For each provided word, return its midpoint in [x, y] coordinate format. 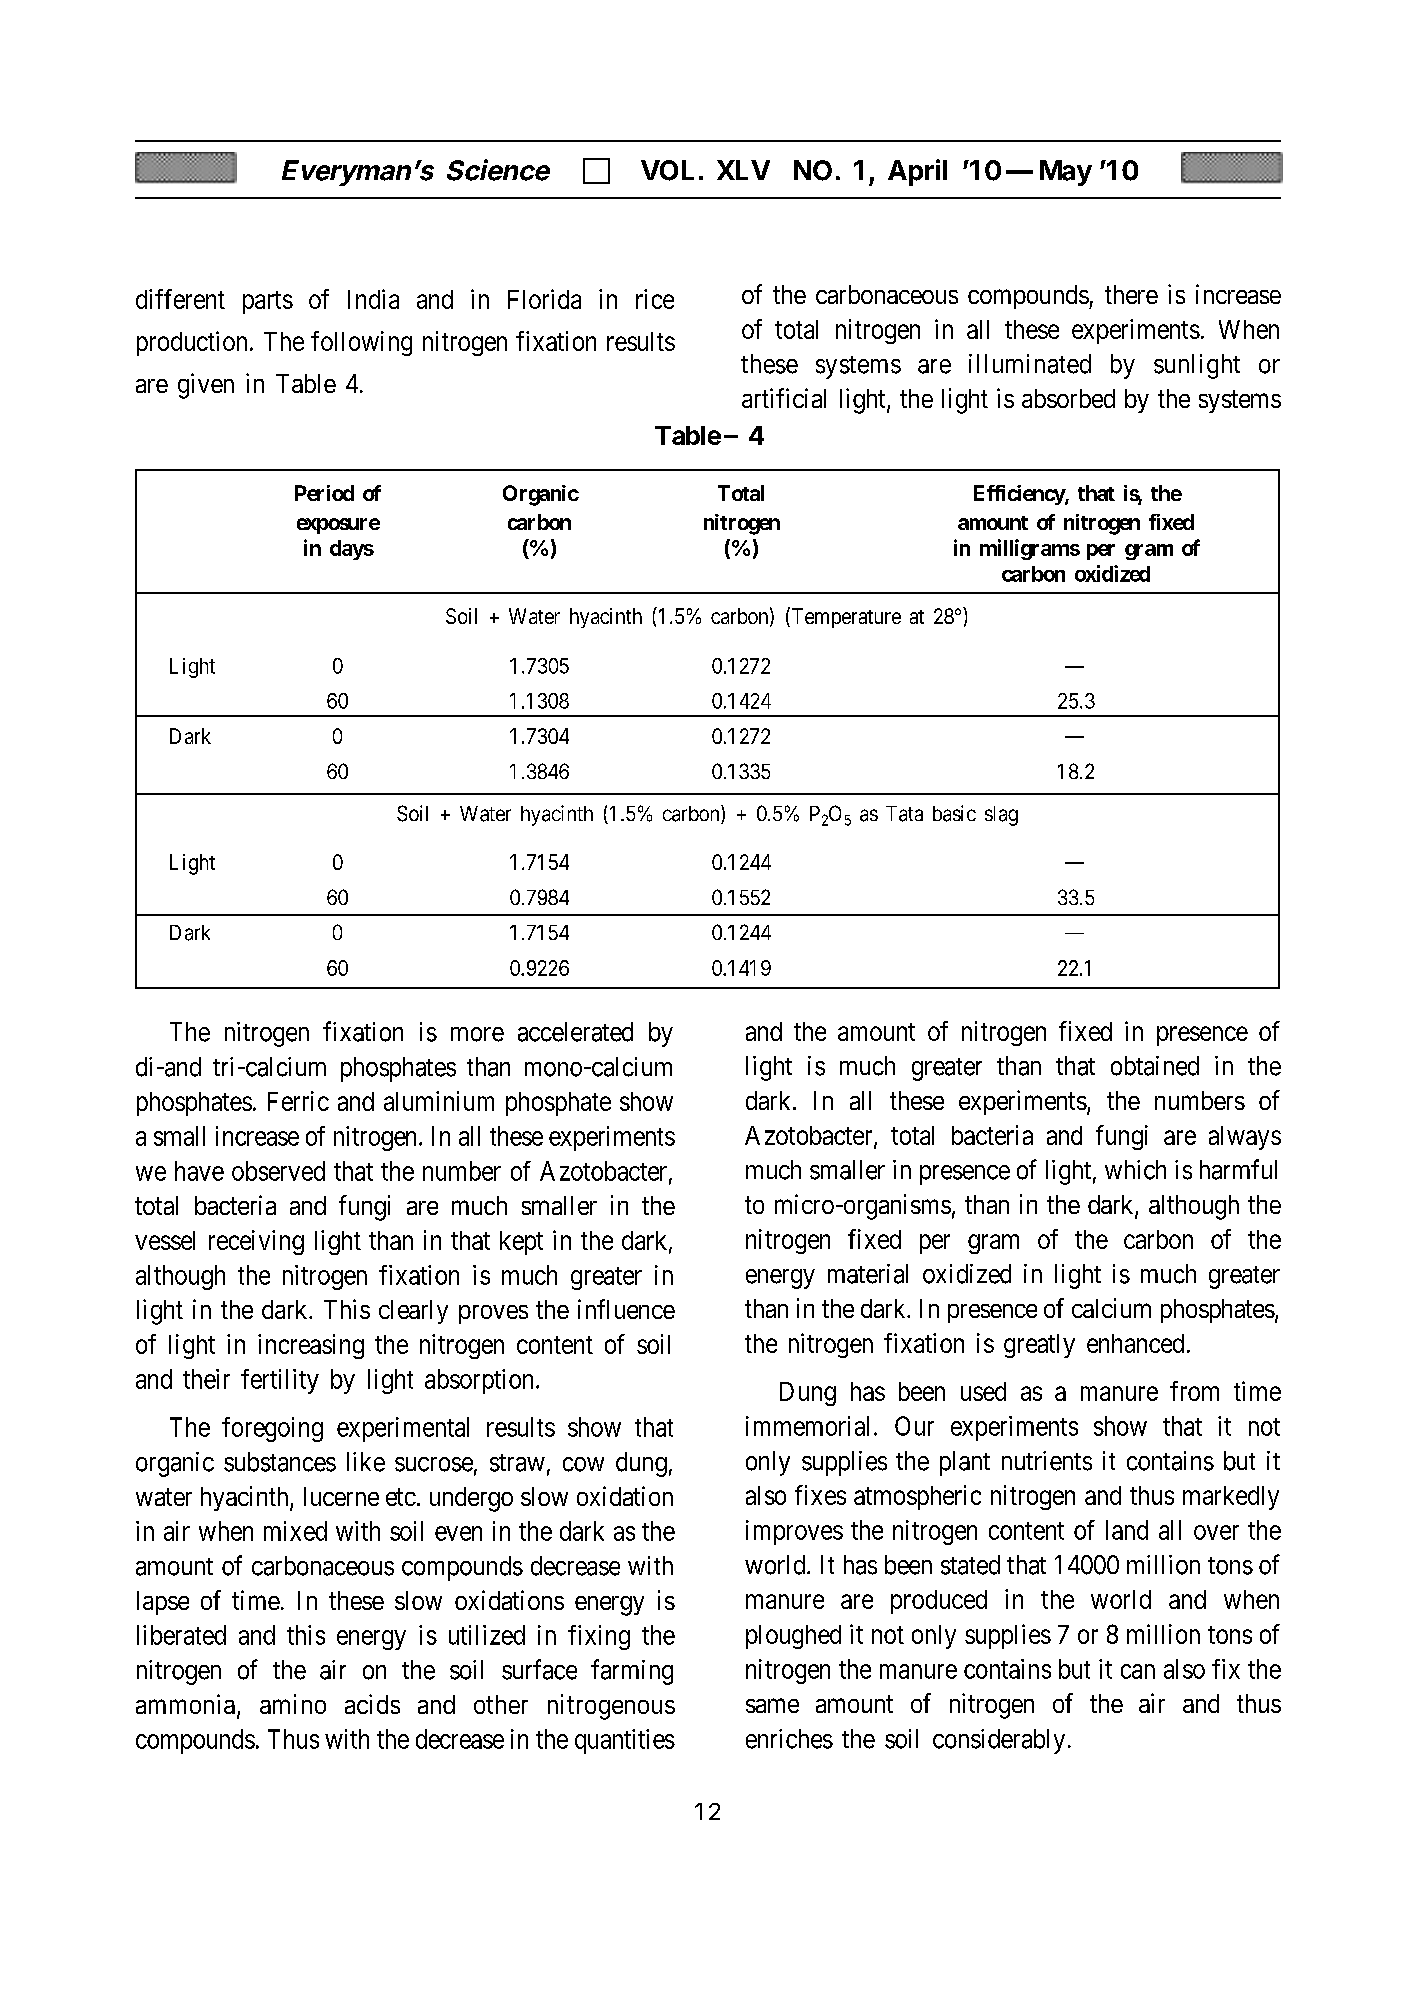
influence [626, 1309]
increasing [311, 1346]
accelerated [575, 1032]
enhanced [1135, 1343]
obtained [1155, 1066]
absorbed [1068, 398]
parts [268, 302]
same [772, 1705]
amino [293, 1704]
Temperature [845, 617]
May [1066, 173]
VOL [667, 170]
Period [324, 493]
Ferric [298, 1101]
